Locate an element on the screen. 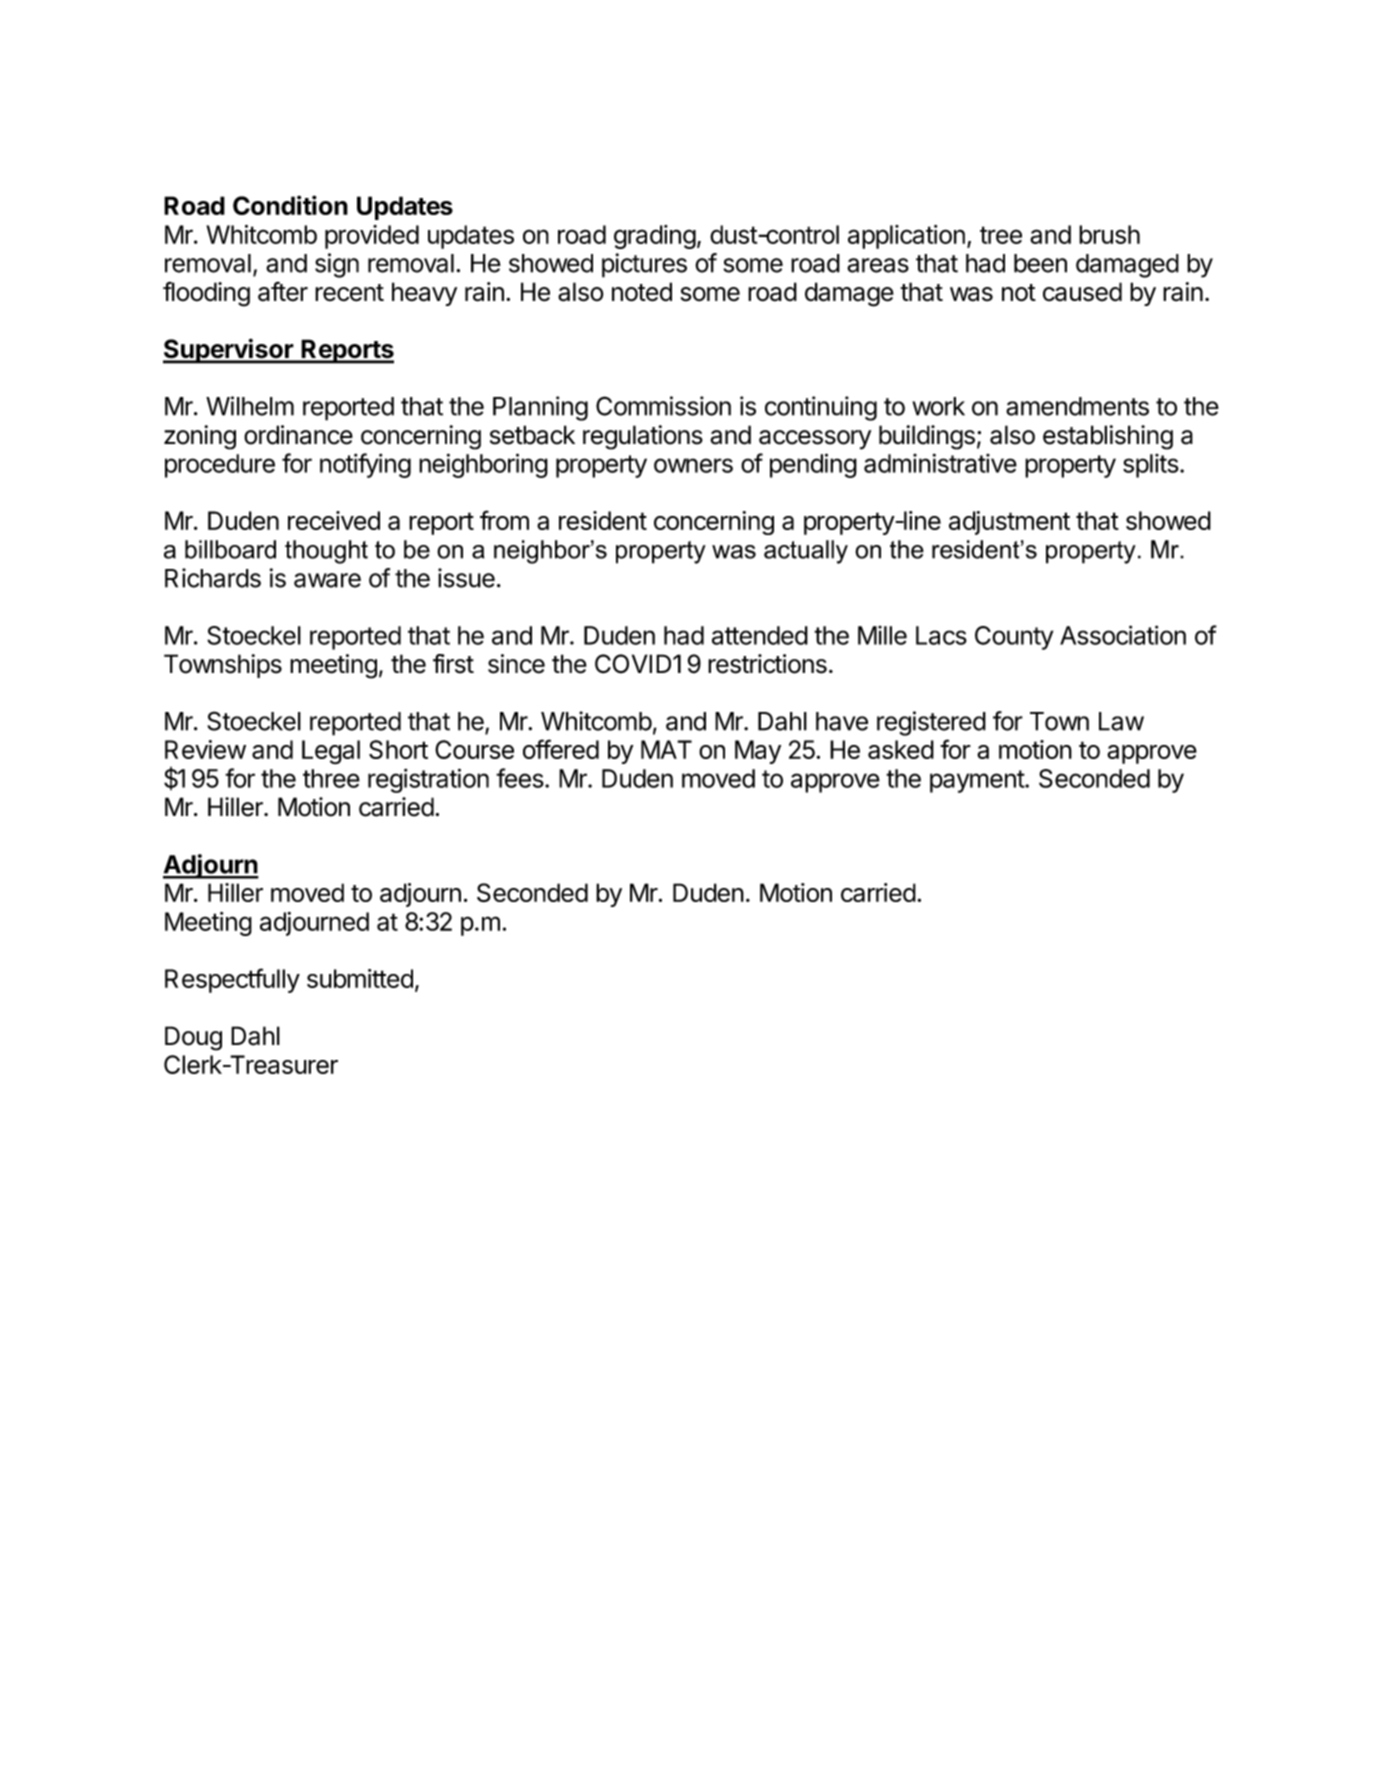 This screenshot has height=1792, width=1385. tree is located at coordinates (1001, 235).
